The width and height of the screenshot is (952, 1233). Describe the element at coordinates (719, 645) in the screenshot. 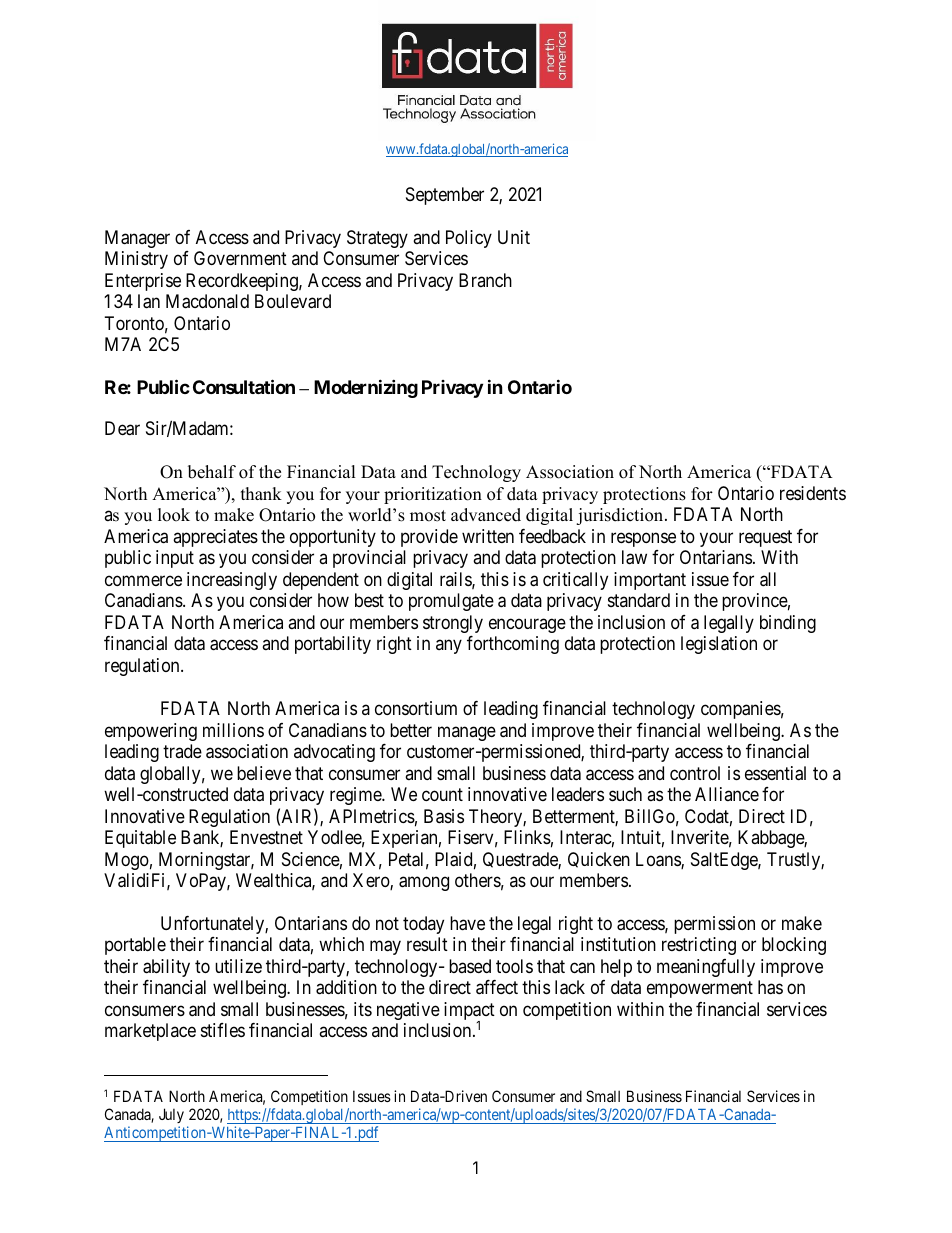

I see `legislation` at that location.
